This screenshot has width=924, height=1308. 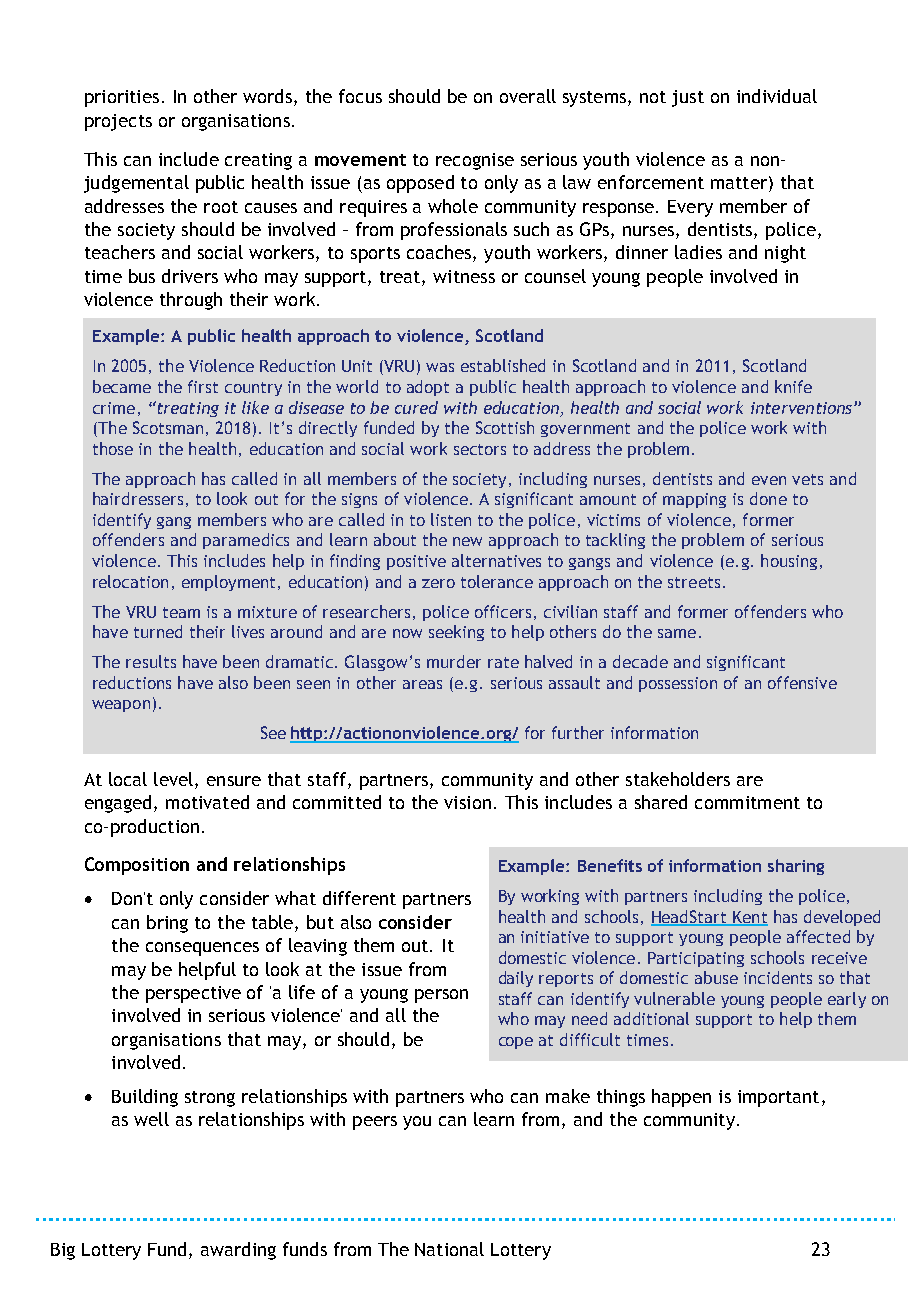 What do you see at coordinates (475, 161) in the screenshot?
I see `recognise` at bounding box center [475, 161].
